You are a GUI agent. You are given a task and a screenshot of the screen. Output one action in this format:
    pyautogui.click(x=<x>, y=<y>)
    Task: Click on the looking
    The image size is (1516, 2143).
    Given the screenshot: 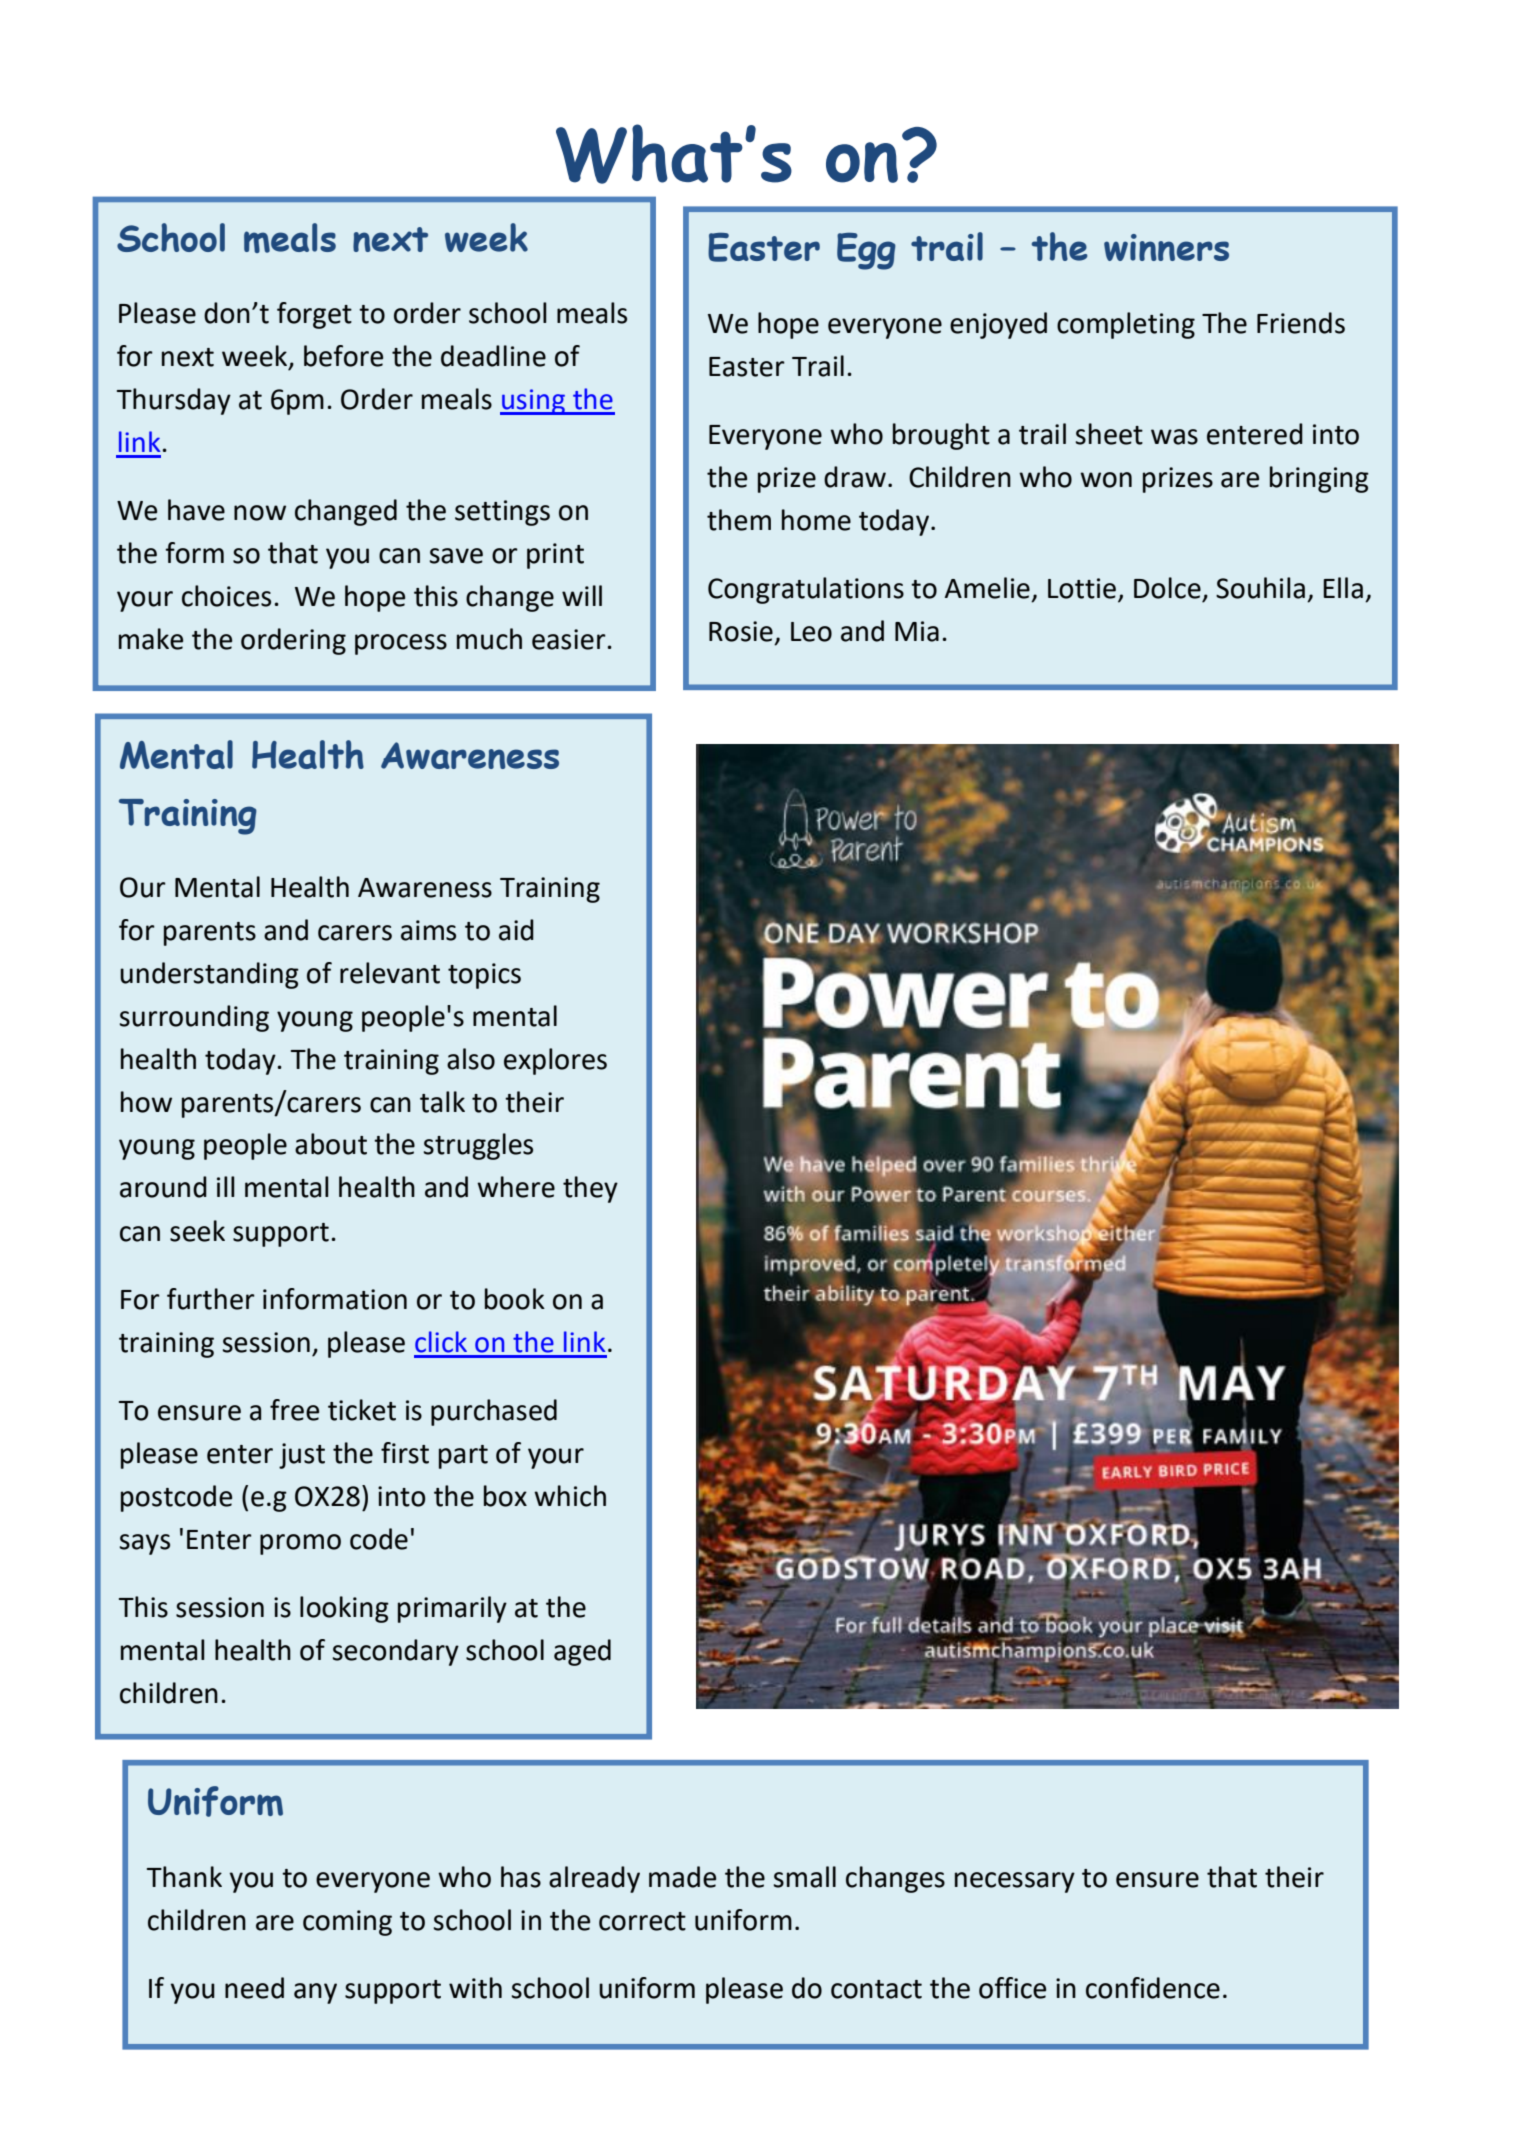 What is the action you would take?
    pyautogui.click(x=344, y=1609)
